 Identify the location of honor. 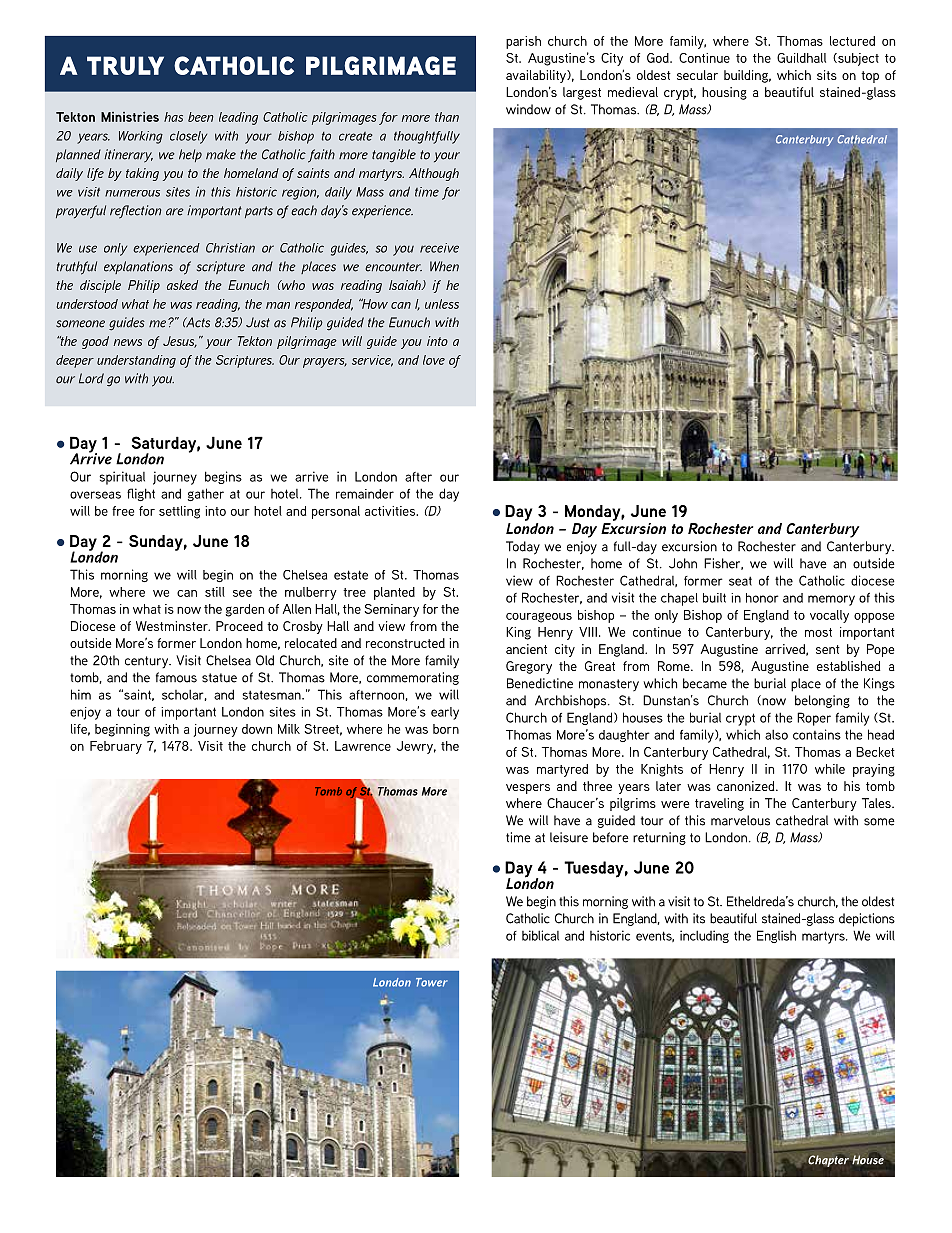
(762, 598).
